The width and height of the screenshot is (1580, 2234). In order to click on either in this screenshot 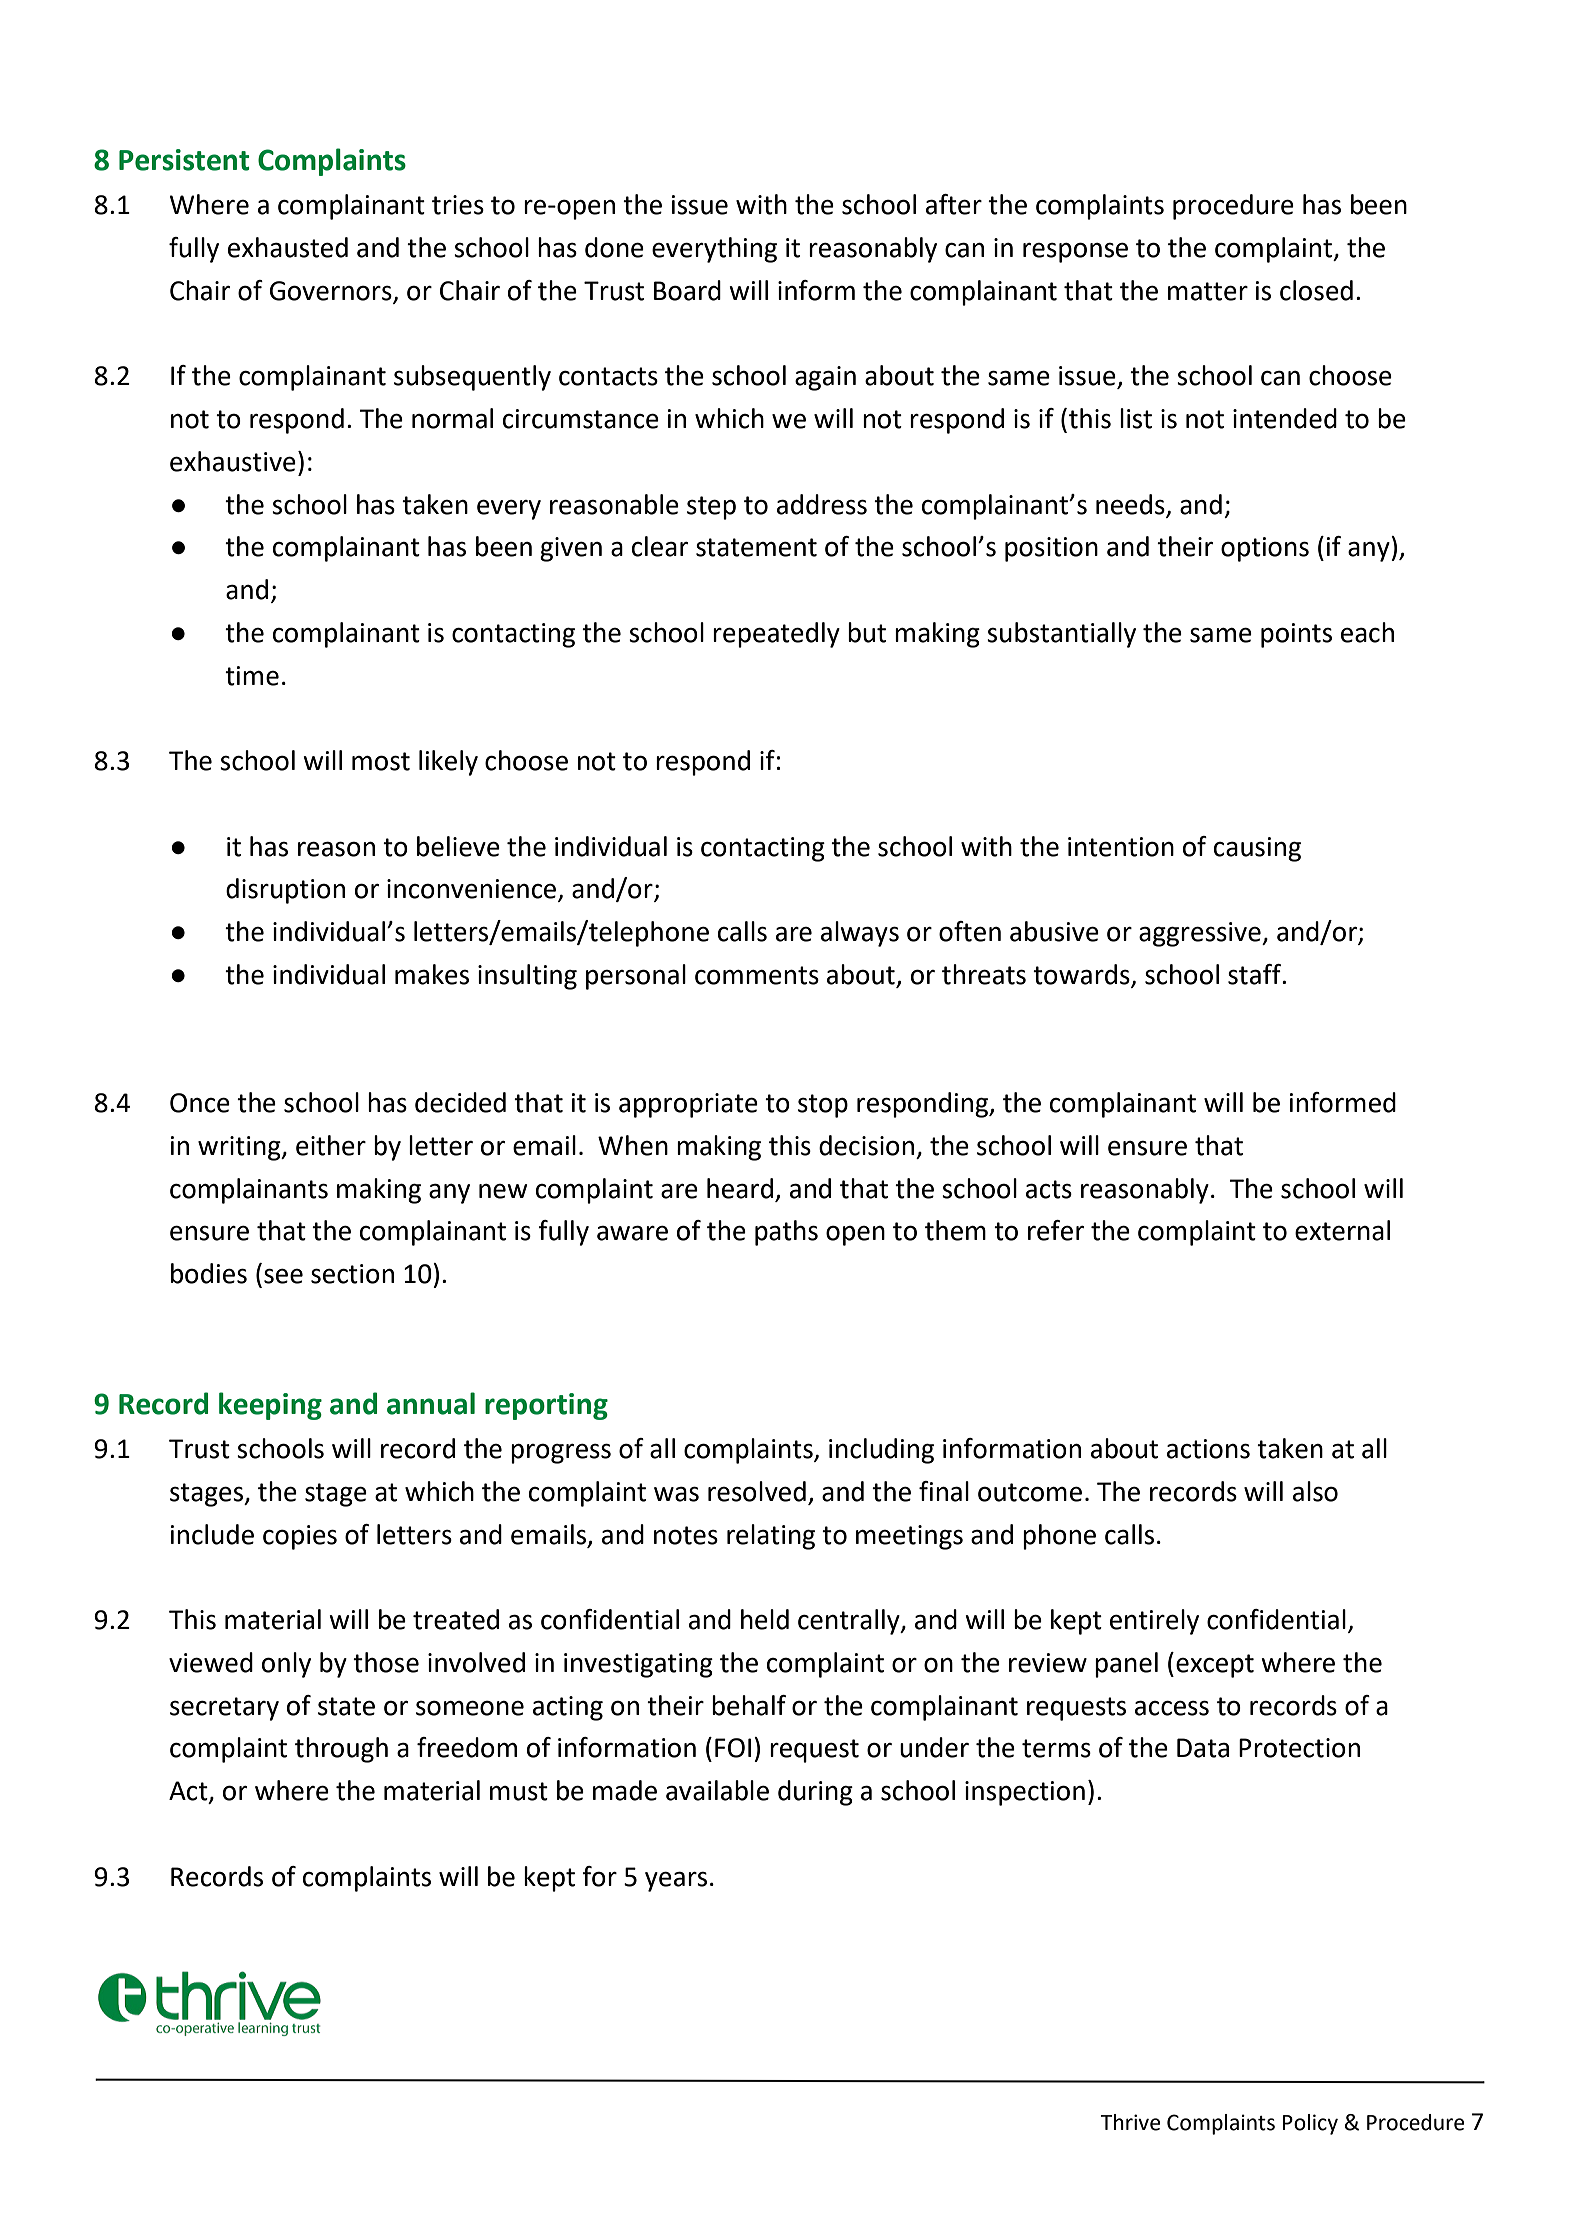, I will do `click(331, 1145)`.
